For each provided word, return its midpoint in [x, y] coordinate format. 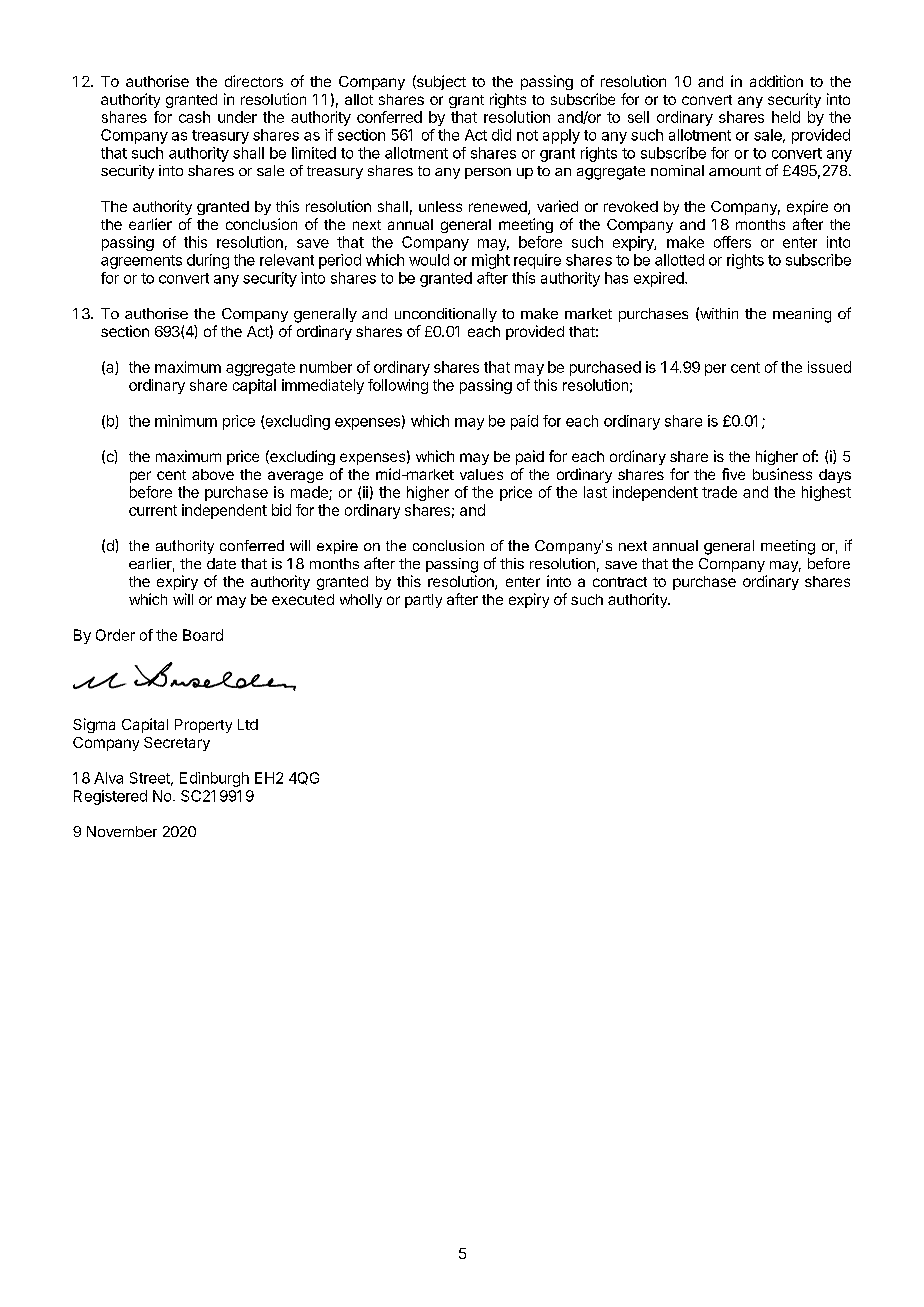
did [501, 135]
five [733, 474]
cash [194, 117]
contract [620, 582]
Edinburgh [214, 779]
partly [423, 601]
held [786, 117]
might [491, 261]
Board [203, 635]
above [213, 474]
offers [732, 242]
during [208, 261]
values [481, 474]
